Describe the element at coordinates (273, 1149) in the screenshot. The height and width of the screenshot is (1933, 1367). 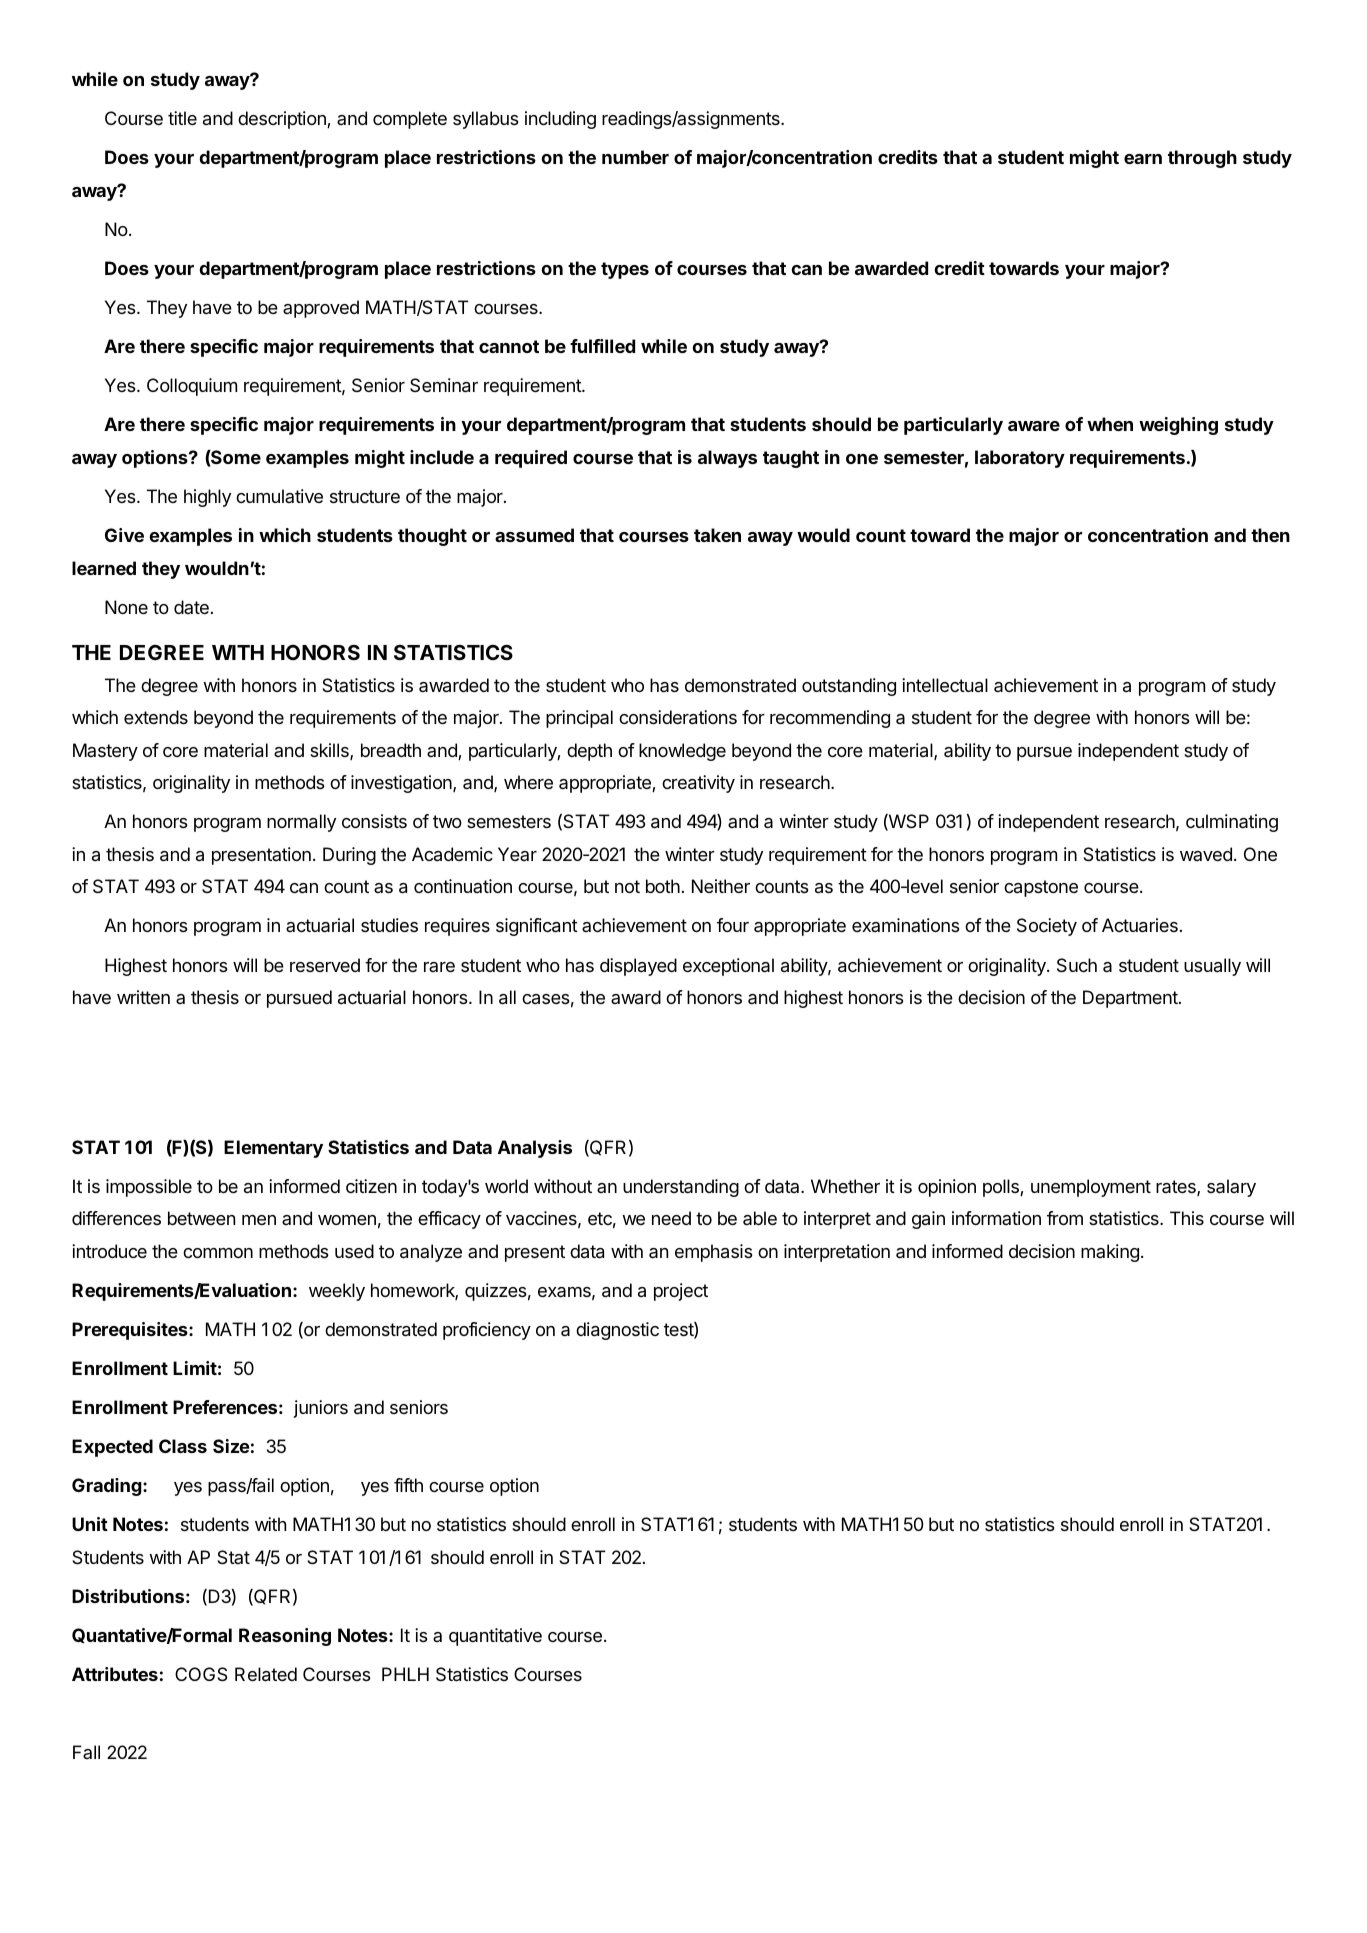
I see `Elementary` at that location.
